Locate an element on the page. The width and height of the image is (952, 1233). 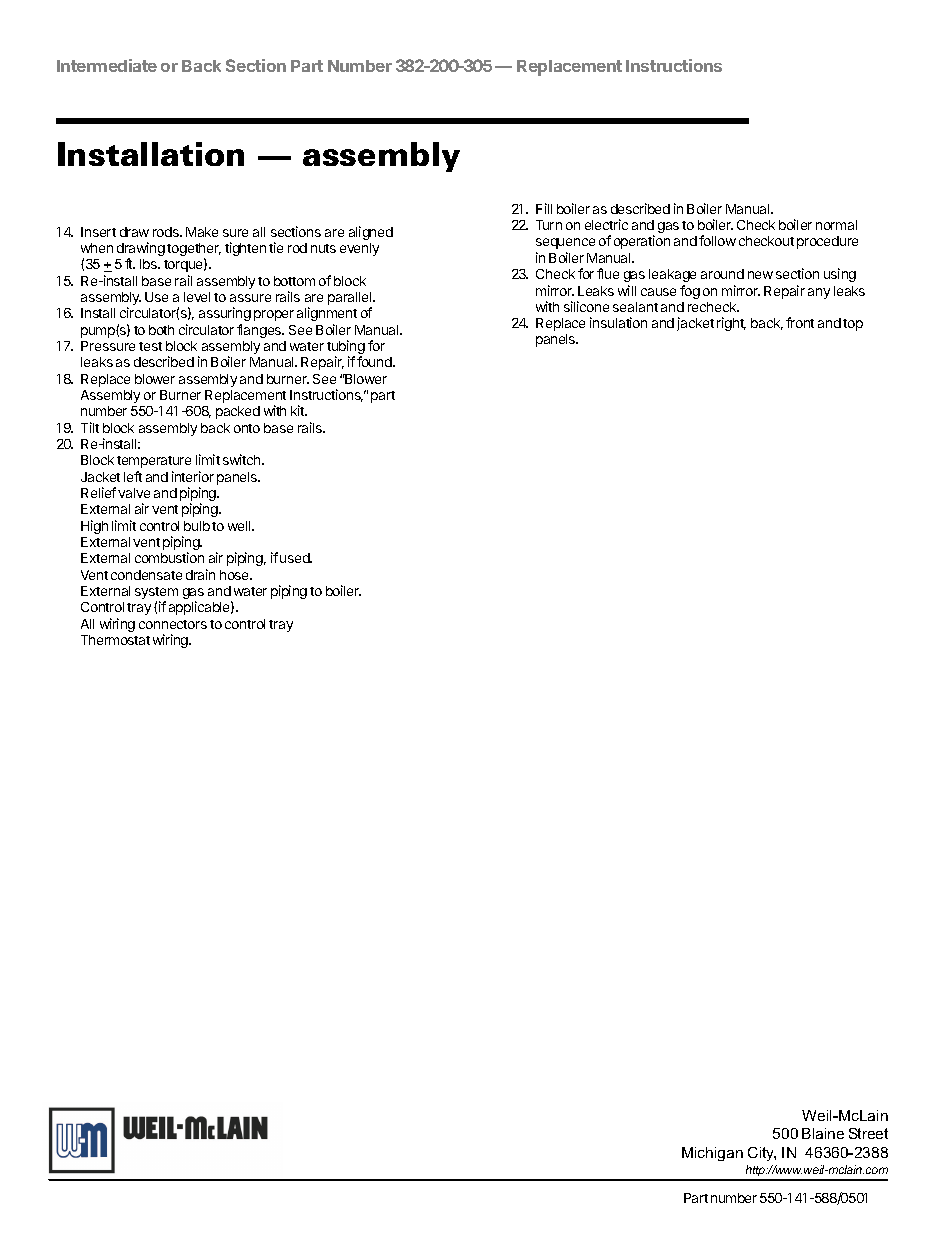
connectors is located at coordinates (173, 624).
